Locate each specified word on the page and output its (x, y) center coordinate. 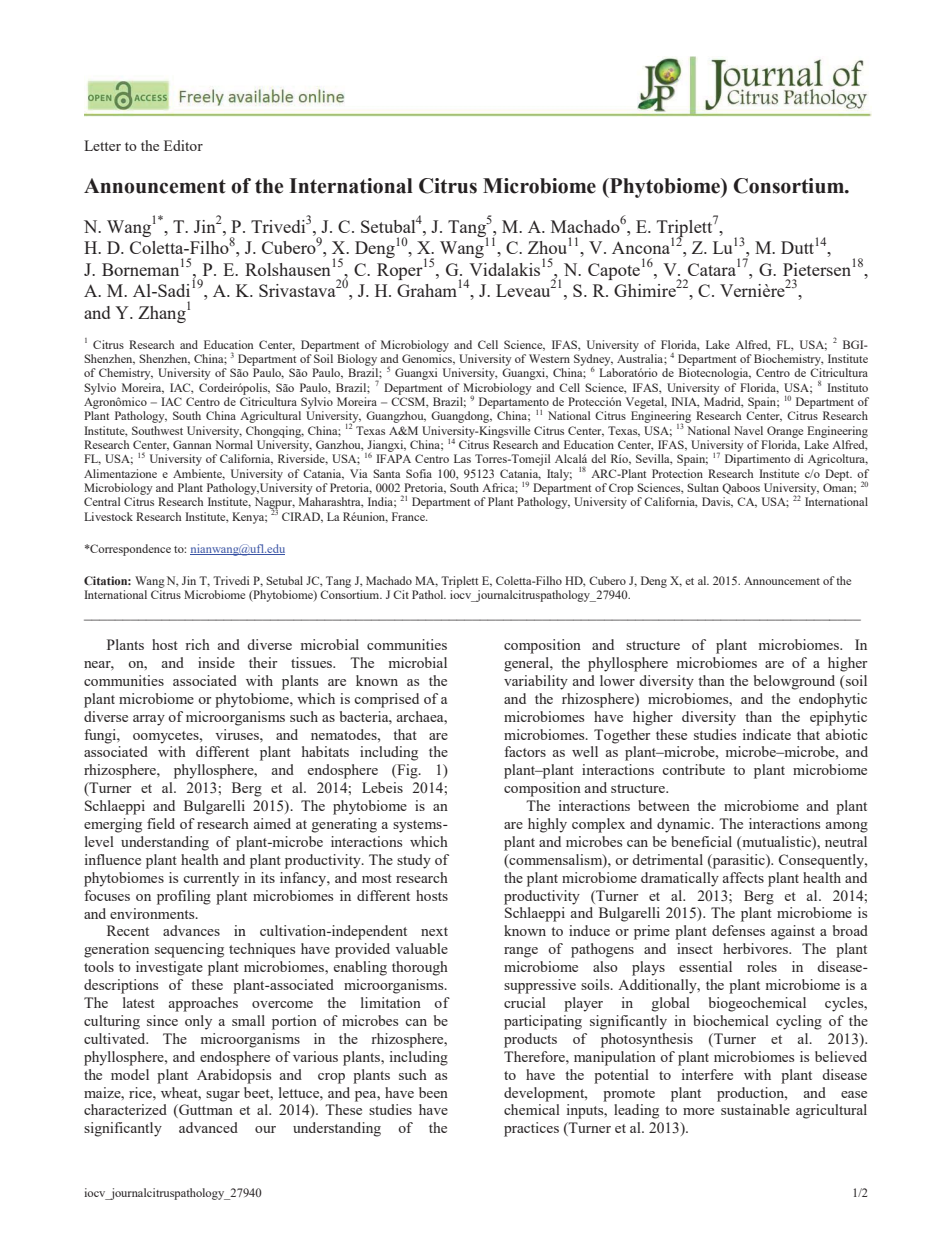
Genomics (428, 359)
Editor (183, 145)
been (433, 1092)
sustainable (755, 1109)
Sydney (593, 361)
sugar (223, 1096)
